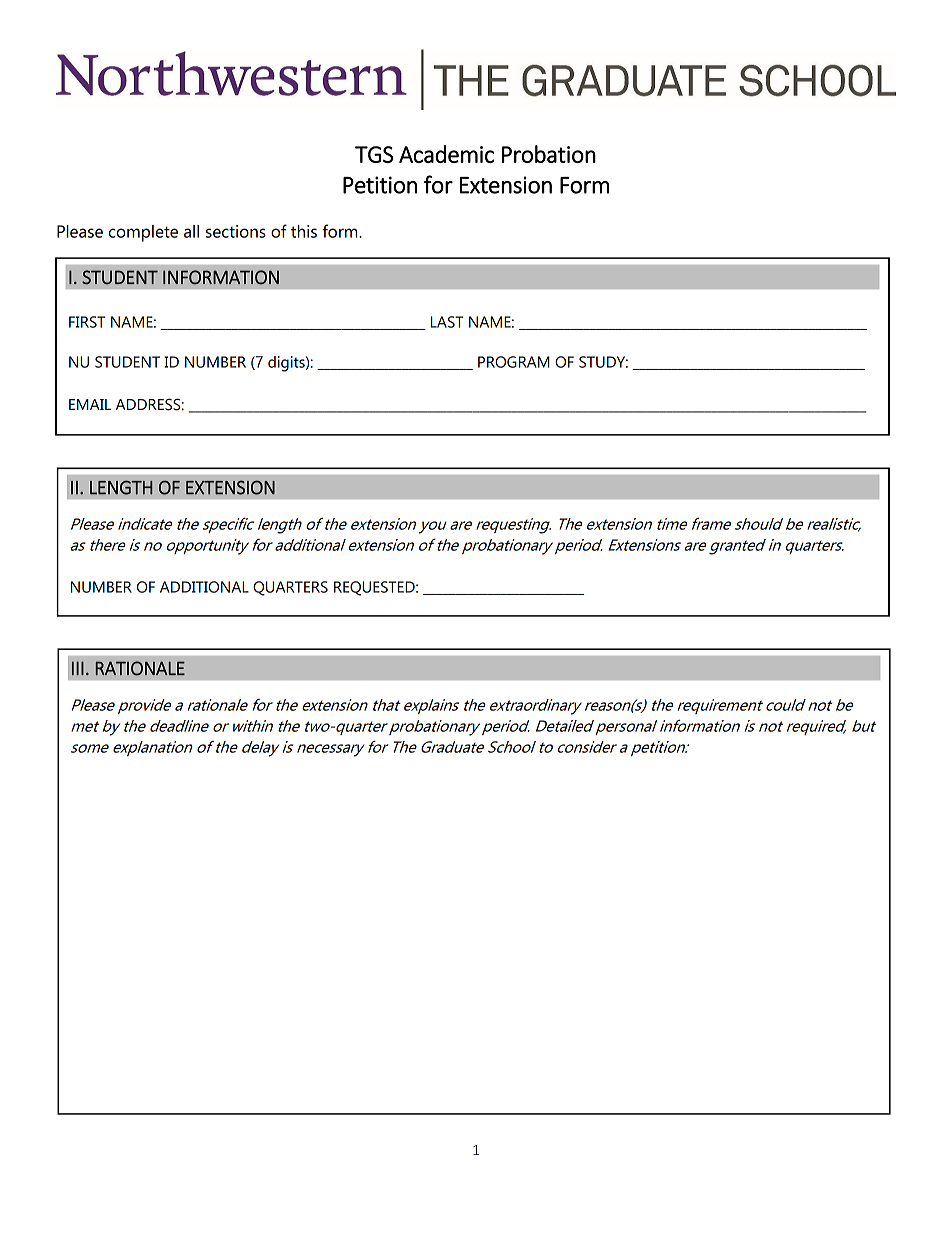 The height and width of the document is (1233, 952). Describe the element at coordinates (304, 231) in the document. I see `this` at that location.
